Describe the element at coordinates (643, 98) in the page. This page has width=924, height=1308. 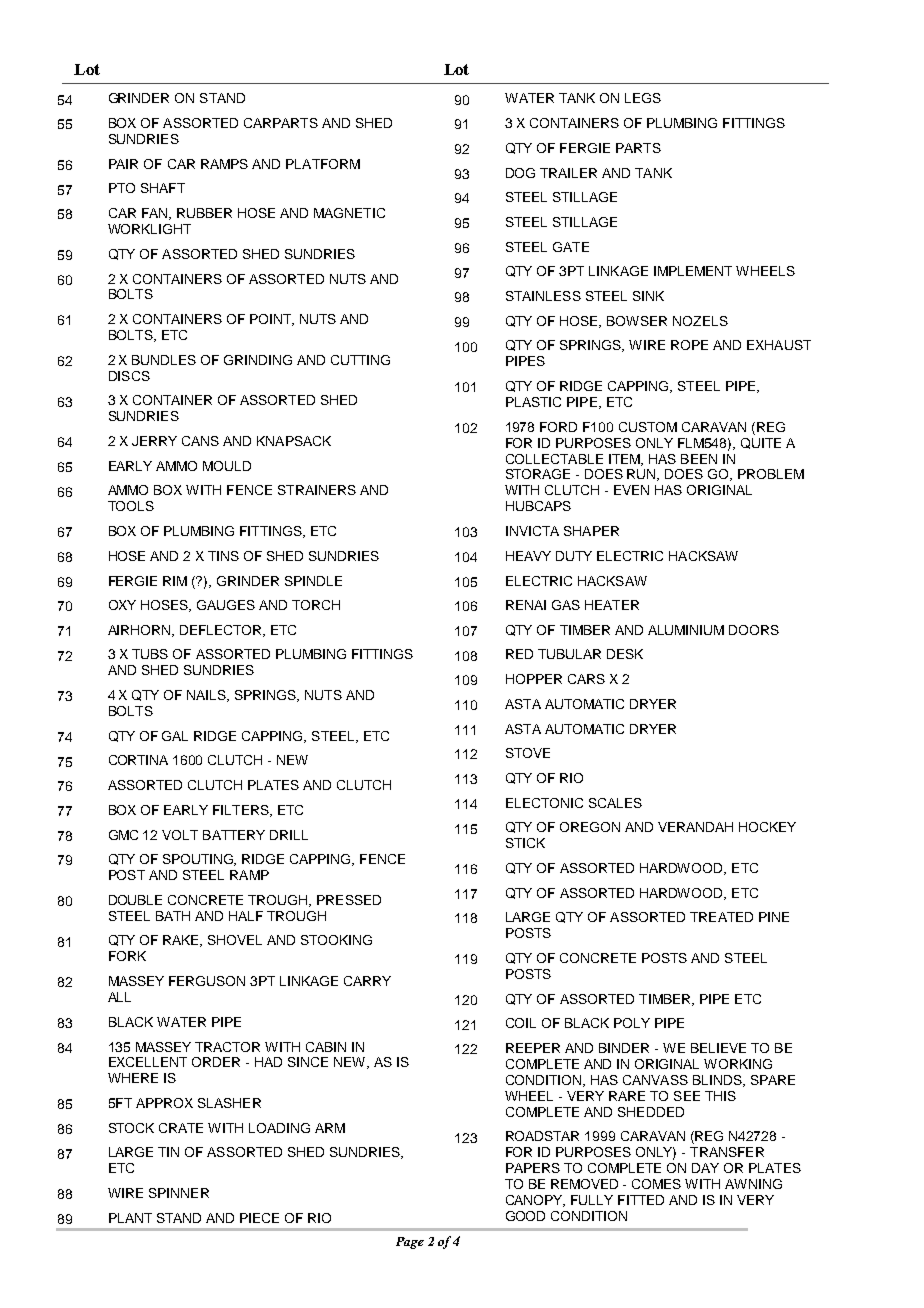
I see `LEGS` at that location.
